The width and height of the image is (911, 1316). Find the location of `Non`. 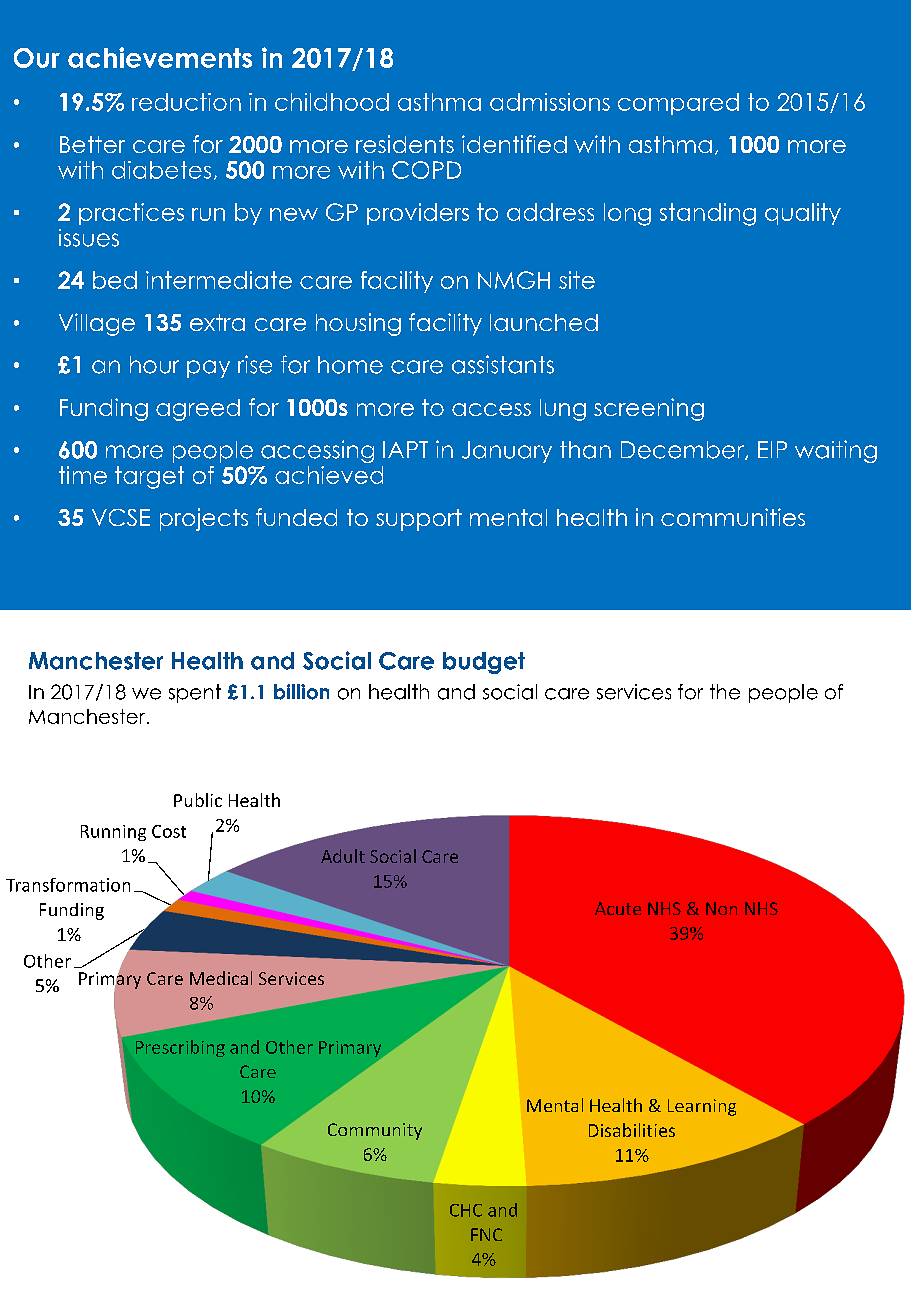

Non is located at coordinates (721, 908).
